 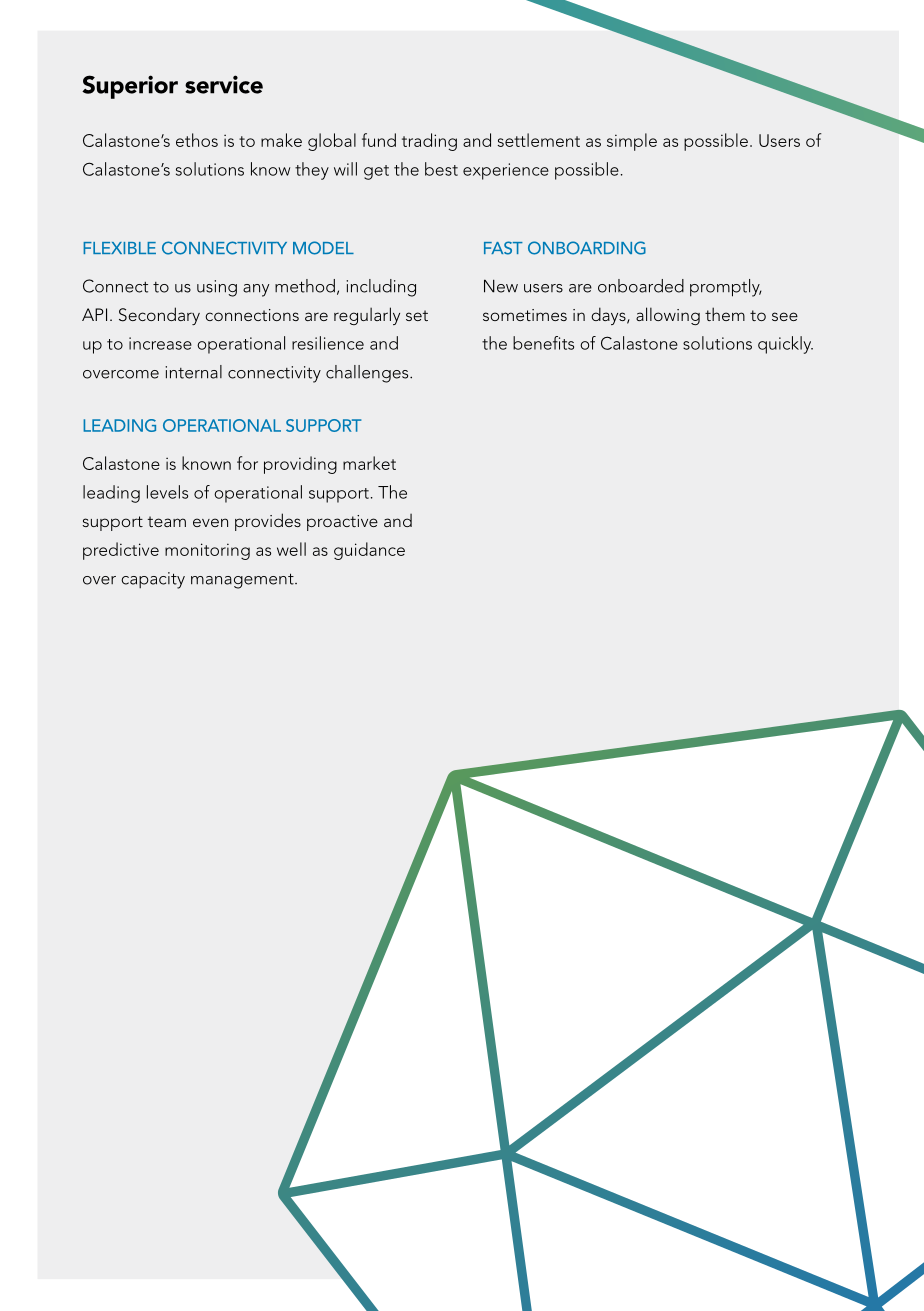 I want to click on Superior, so click(x=130, y=87).
